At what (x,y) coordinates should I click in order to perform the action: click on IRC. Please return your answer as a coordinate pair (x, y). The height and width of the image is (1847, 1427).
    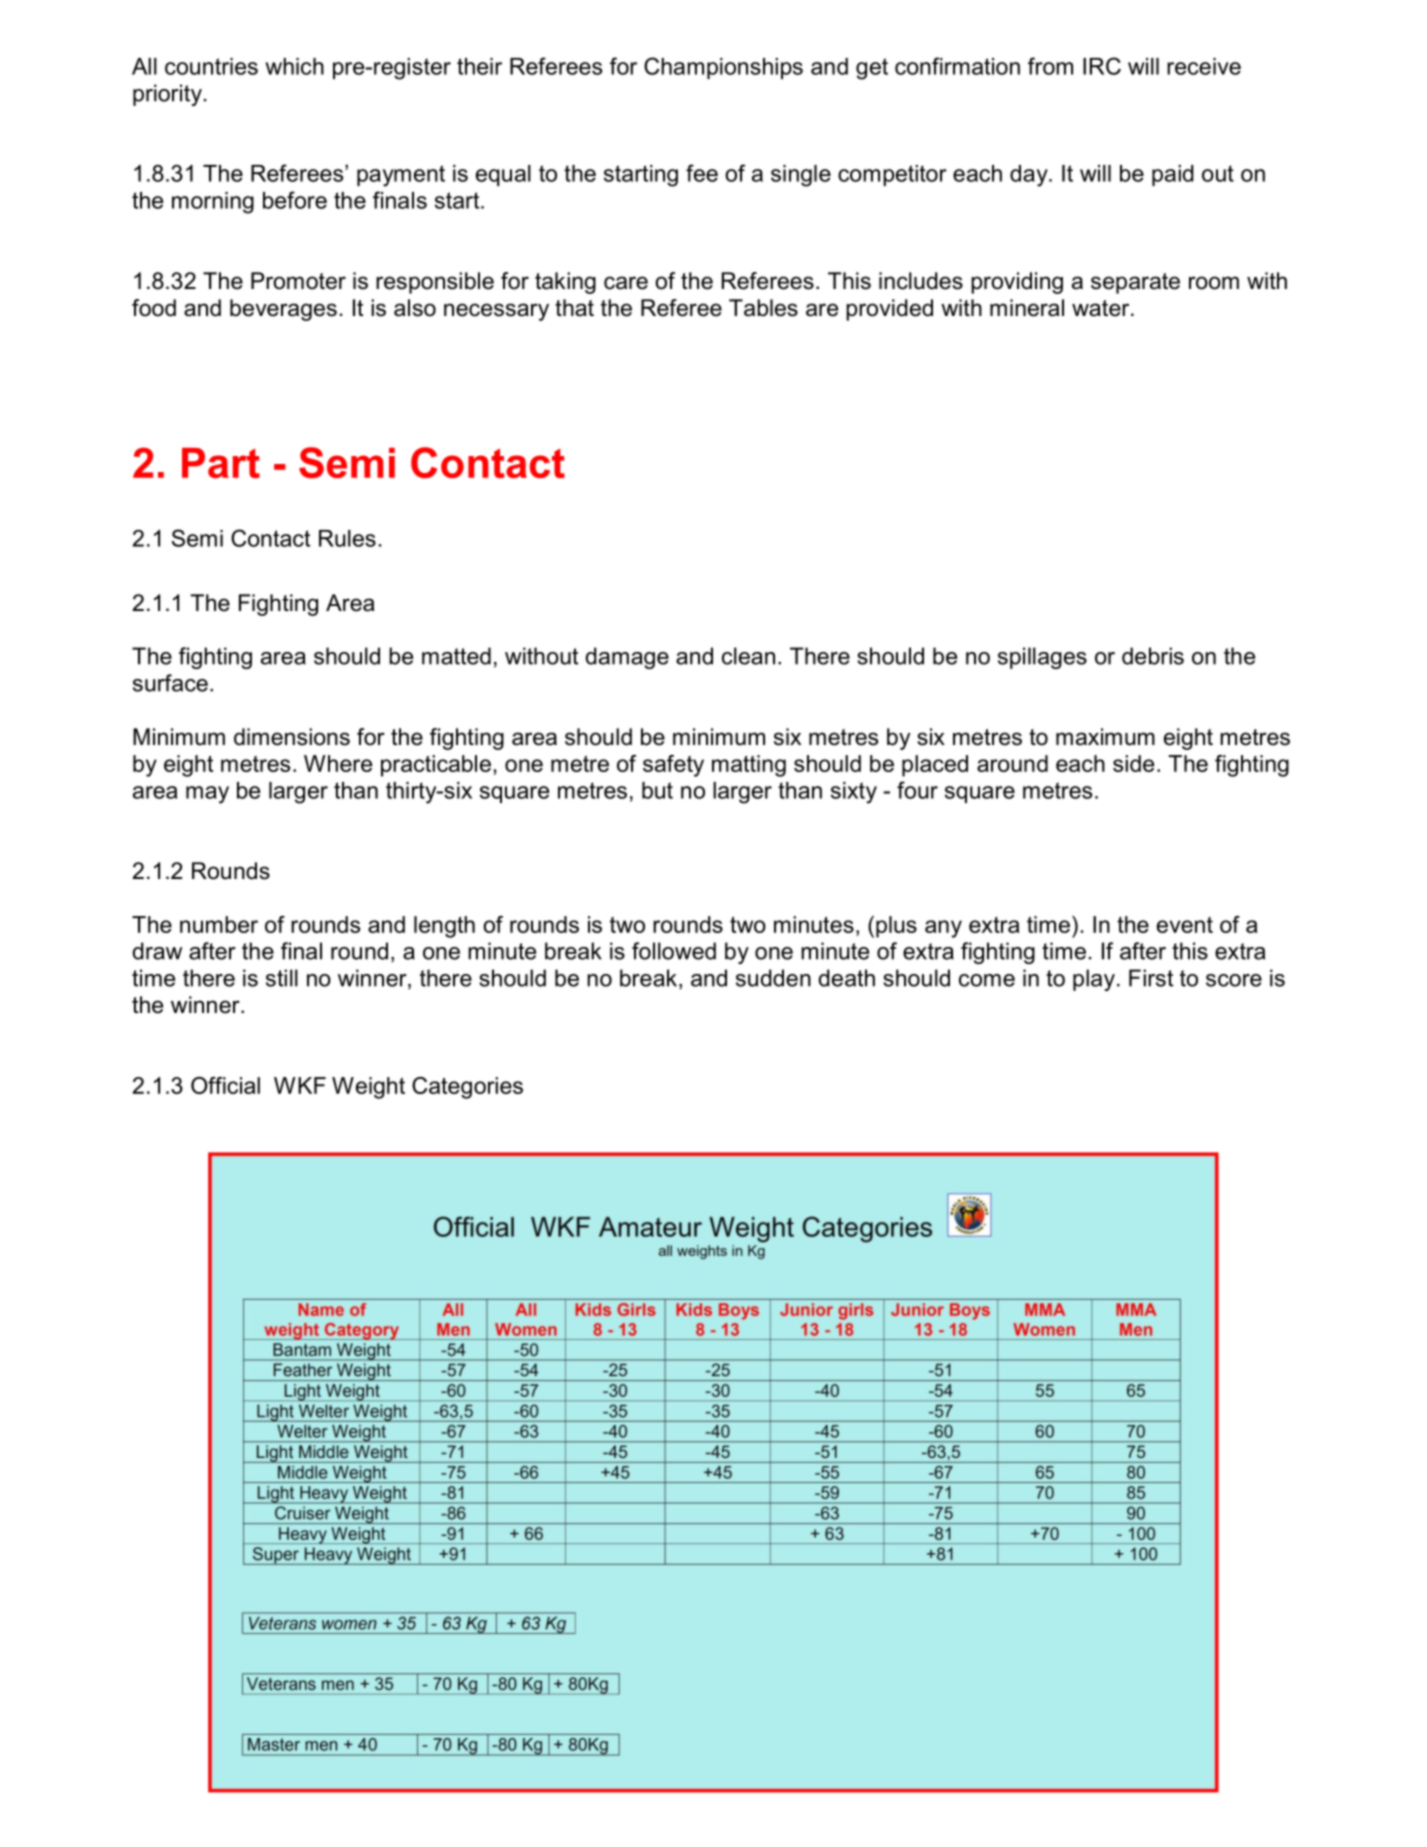
    Looking at the image, I should click on (1102, 66).
